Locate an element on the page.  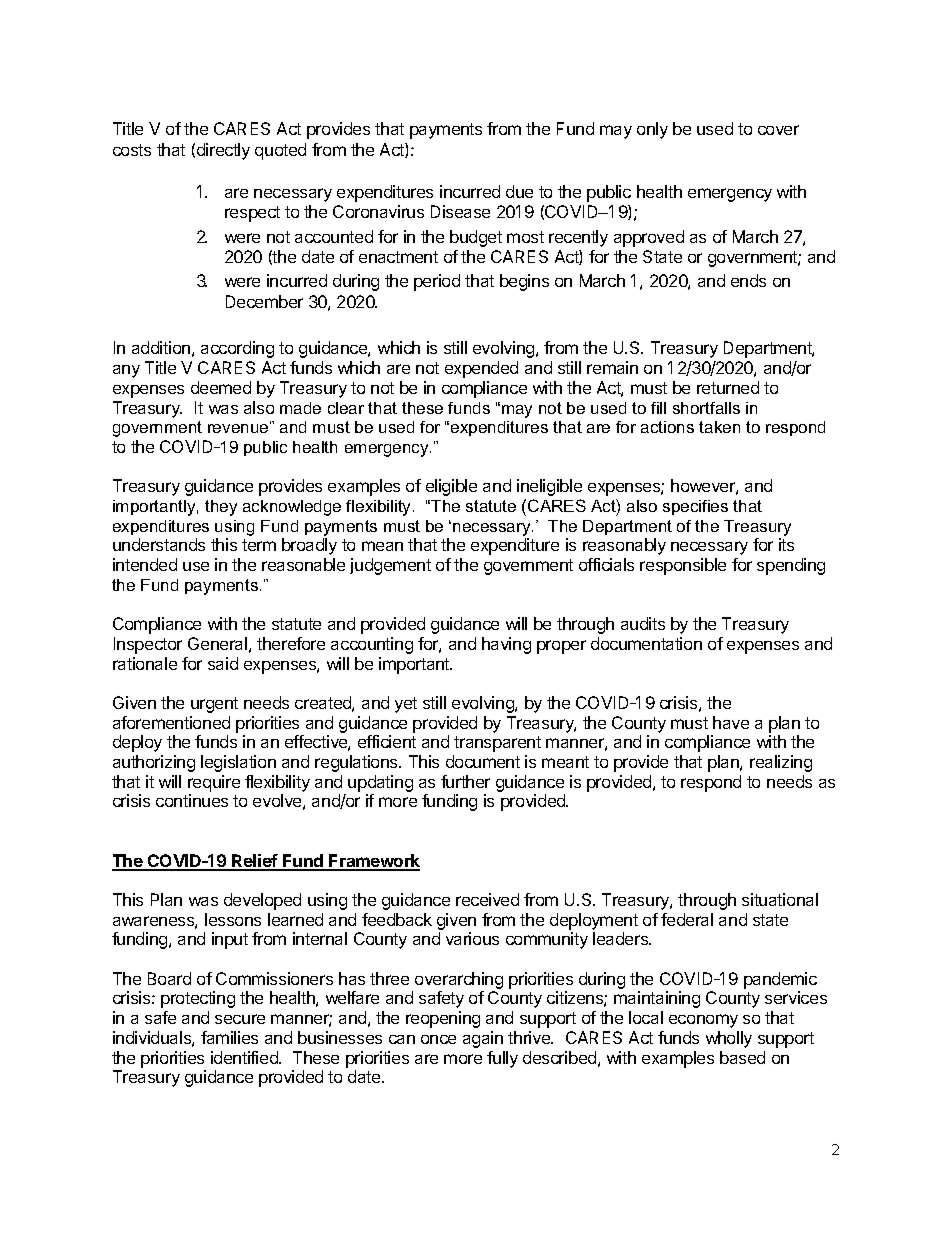
General is located at coordinates (217, 643).
